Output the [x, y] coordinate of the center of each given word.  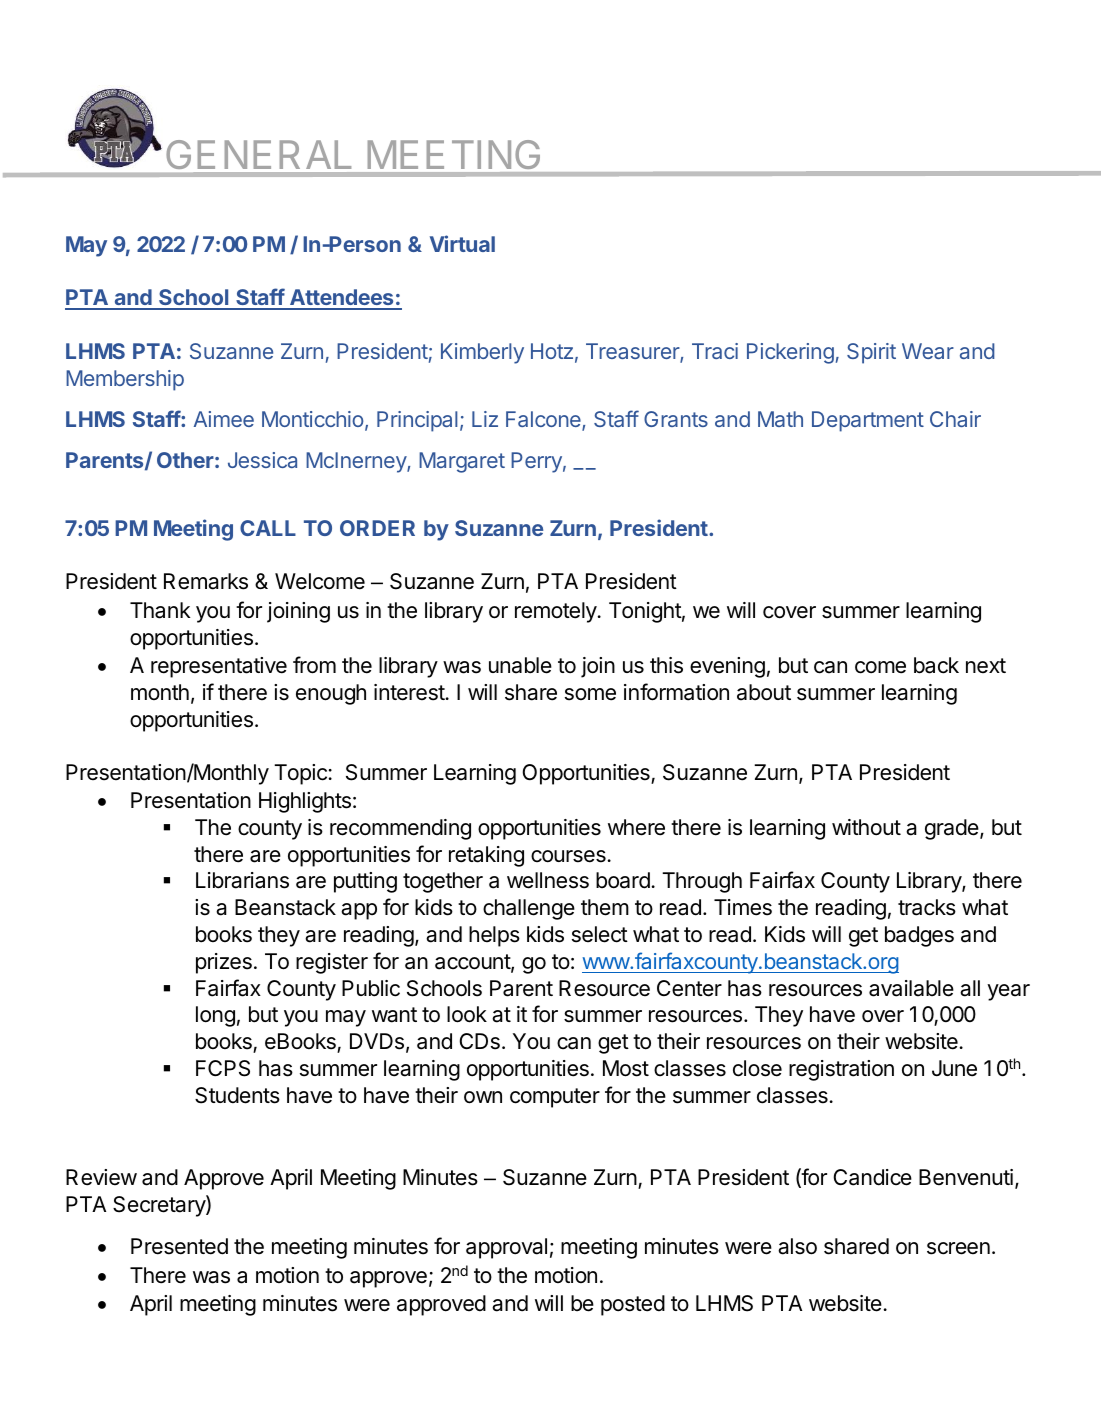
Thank [160, 610]
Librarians [242, 880]
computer [555, 1098]
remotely [556, 612]
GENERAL [259, 154]
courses [569, 856]
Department [868, 421]
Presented [179, 1246]
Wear [928, 351]
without [866, 827]
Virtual [462, 243]
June [954, 1068]
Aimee [224, 419]
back [936, 665]
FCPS [223, 1068]
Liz [485, 419]
